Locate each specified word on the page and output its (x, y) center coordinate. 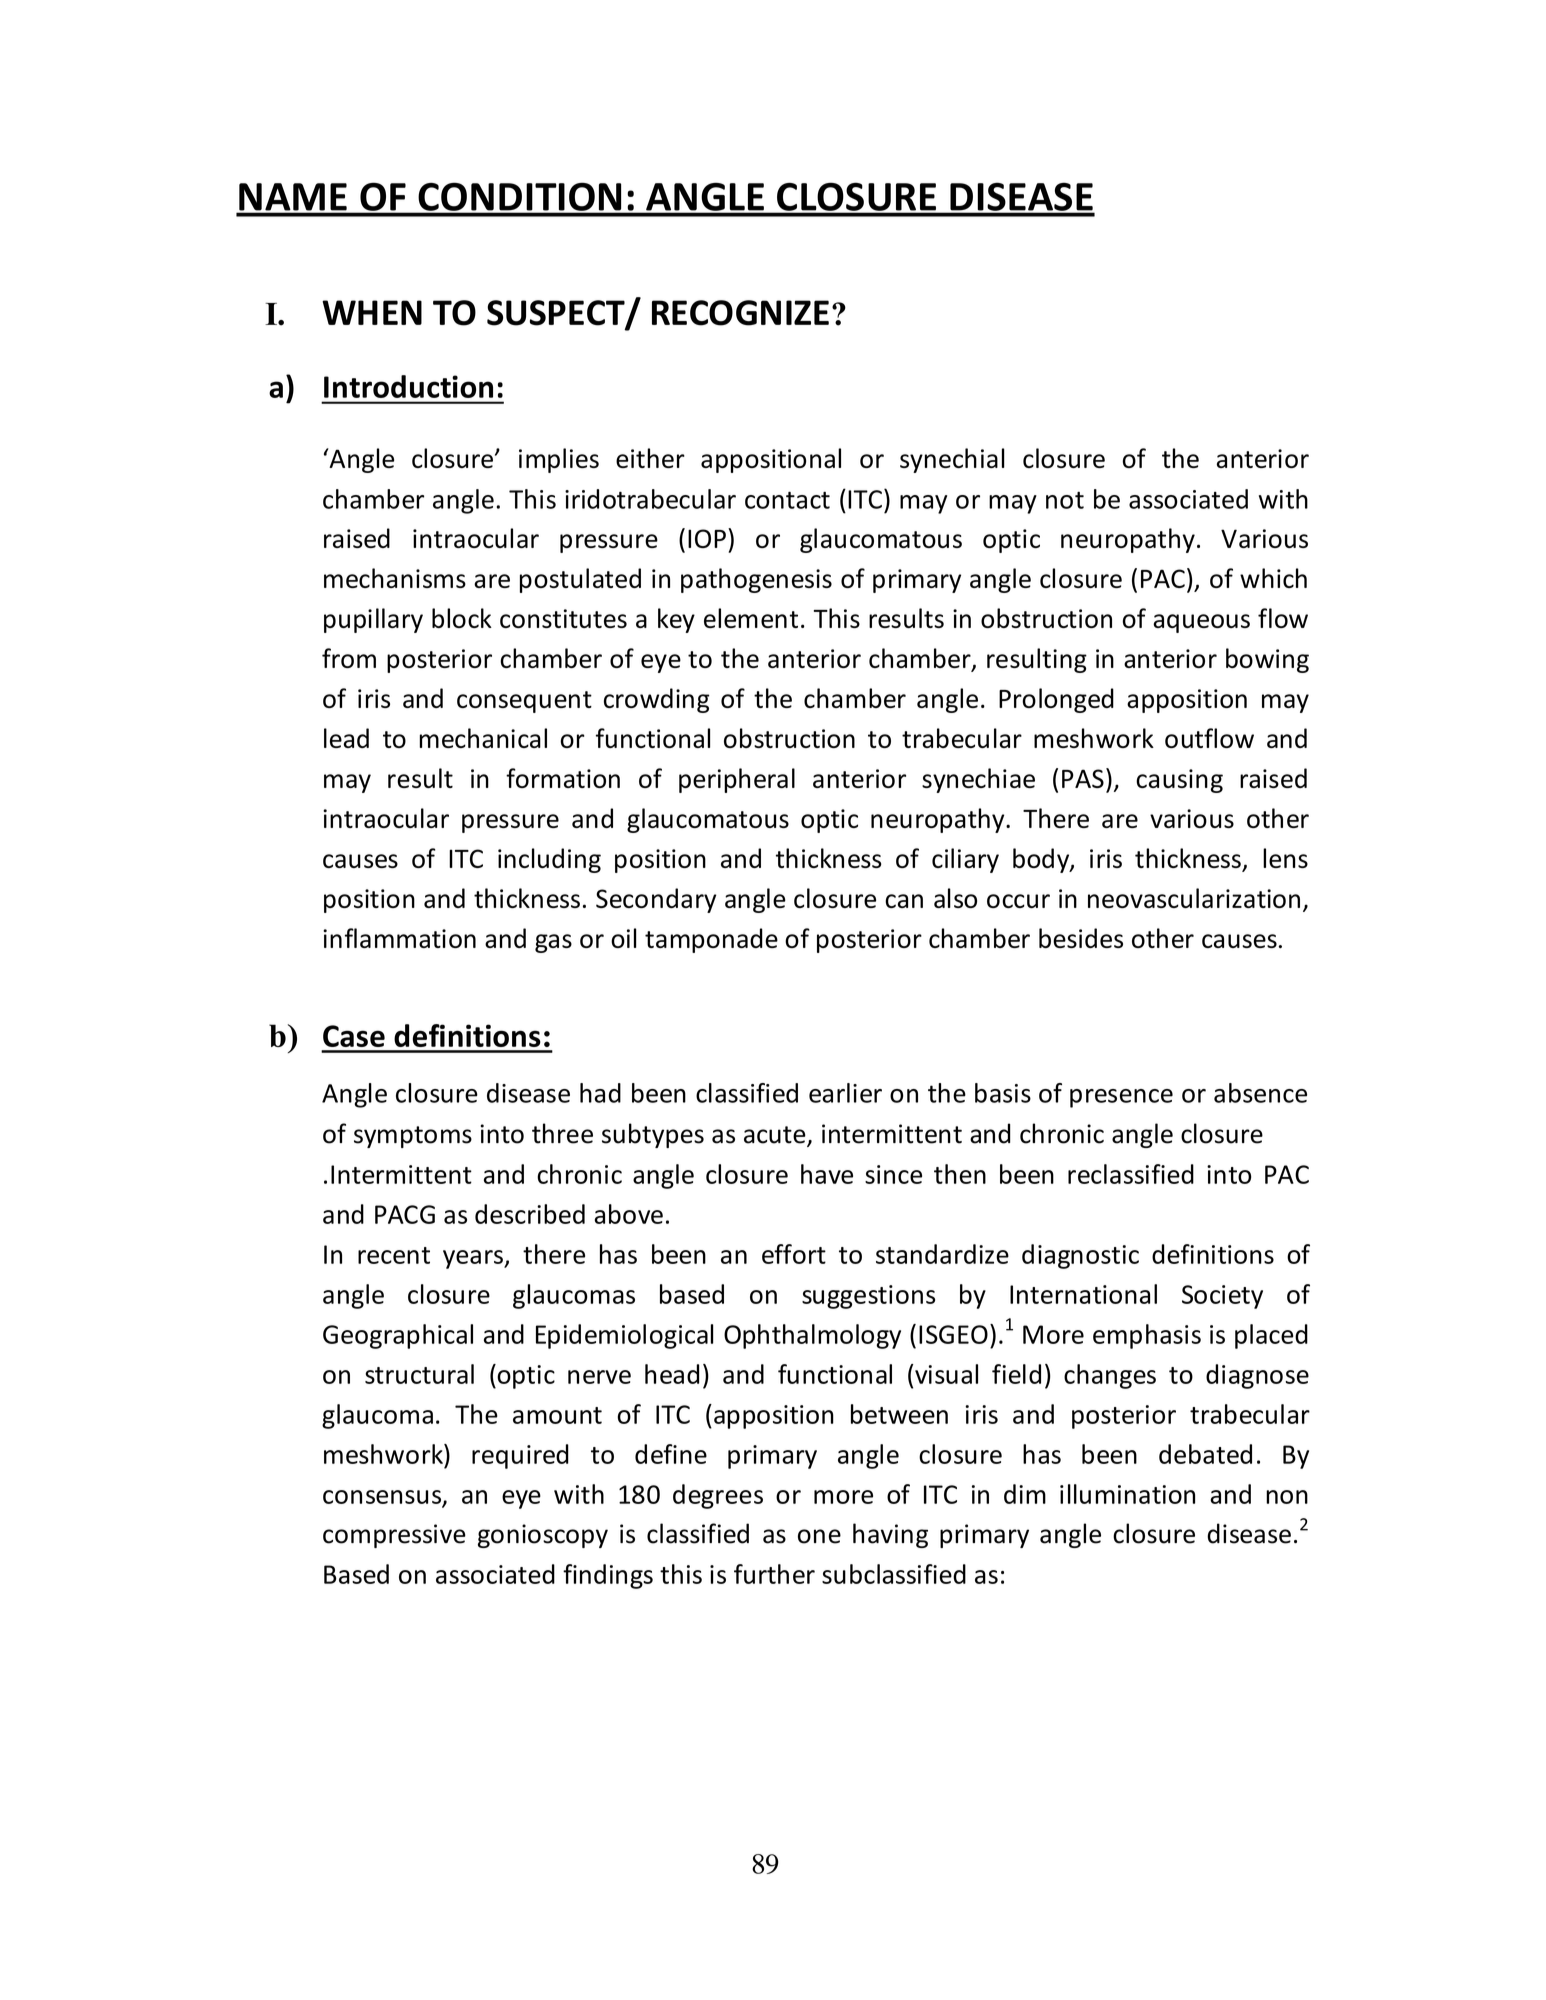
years (474, 1259)
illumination (1127, 1494)
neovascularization (1194, 898)
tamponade (711, 940)
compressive (394, 1536)
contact (787, 500)
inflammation (399, 938)
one (819, 1536)
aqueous (1201, 623)
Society (1222, 1297)
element (751, 618)
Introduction (408, 386)
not (1065, 500)
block (462, 618)
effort (794, 1254)
